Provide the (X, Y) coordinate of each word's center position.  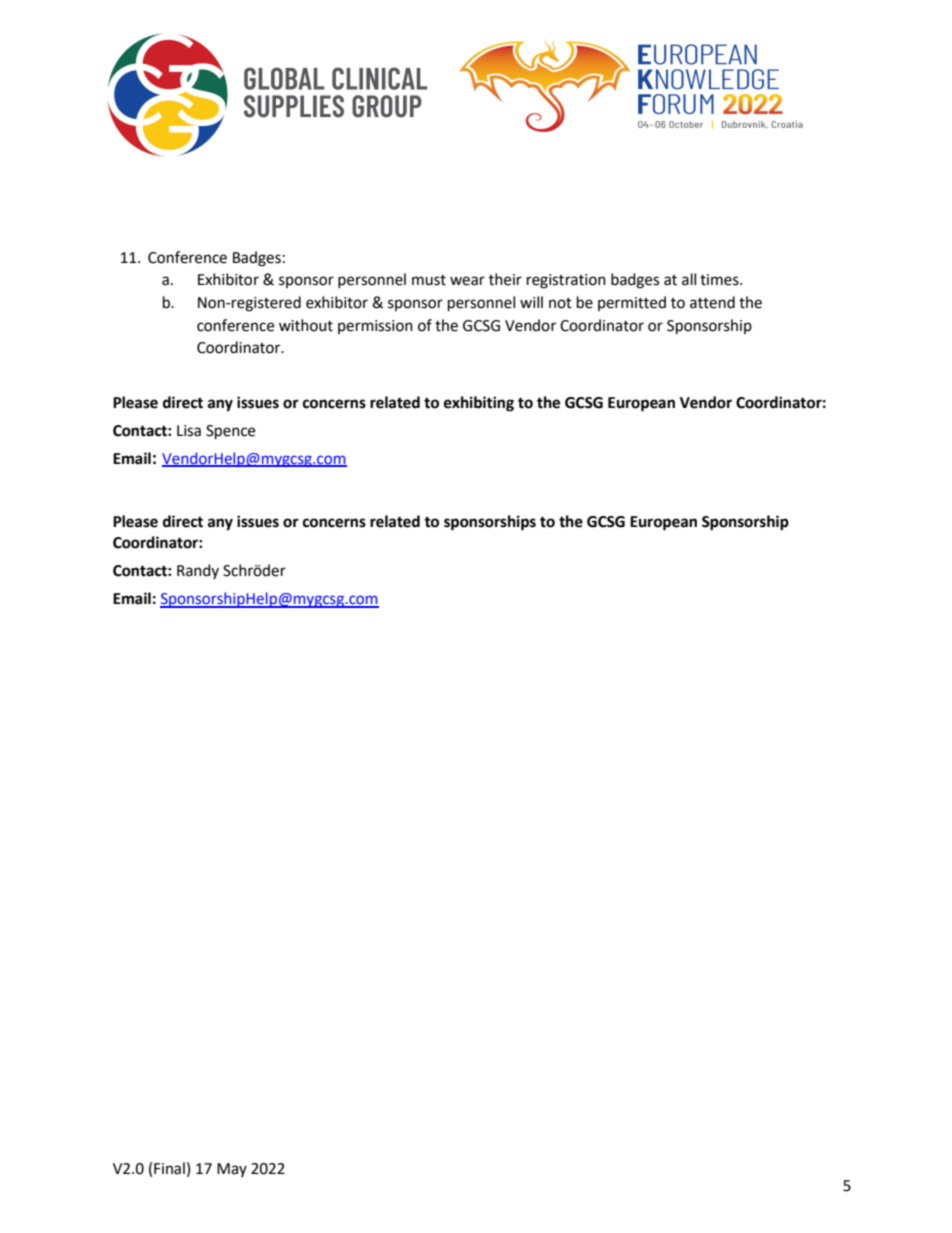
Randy (198, 571)
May (232, 1170)
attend (712, 302)
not (560, 303)
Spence (230, 432)
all (689, 279)
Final (169, 1168)
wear (467, 281)
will (531, 302)
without (306, 325)
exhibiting (479, 404)
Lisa (189, 431)
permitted (632, 303)
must (429, 280)
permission (375, 327)
